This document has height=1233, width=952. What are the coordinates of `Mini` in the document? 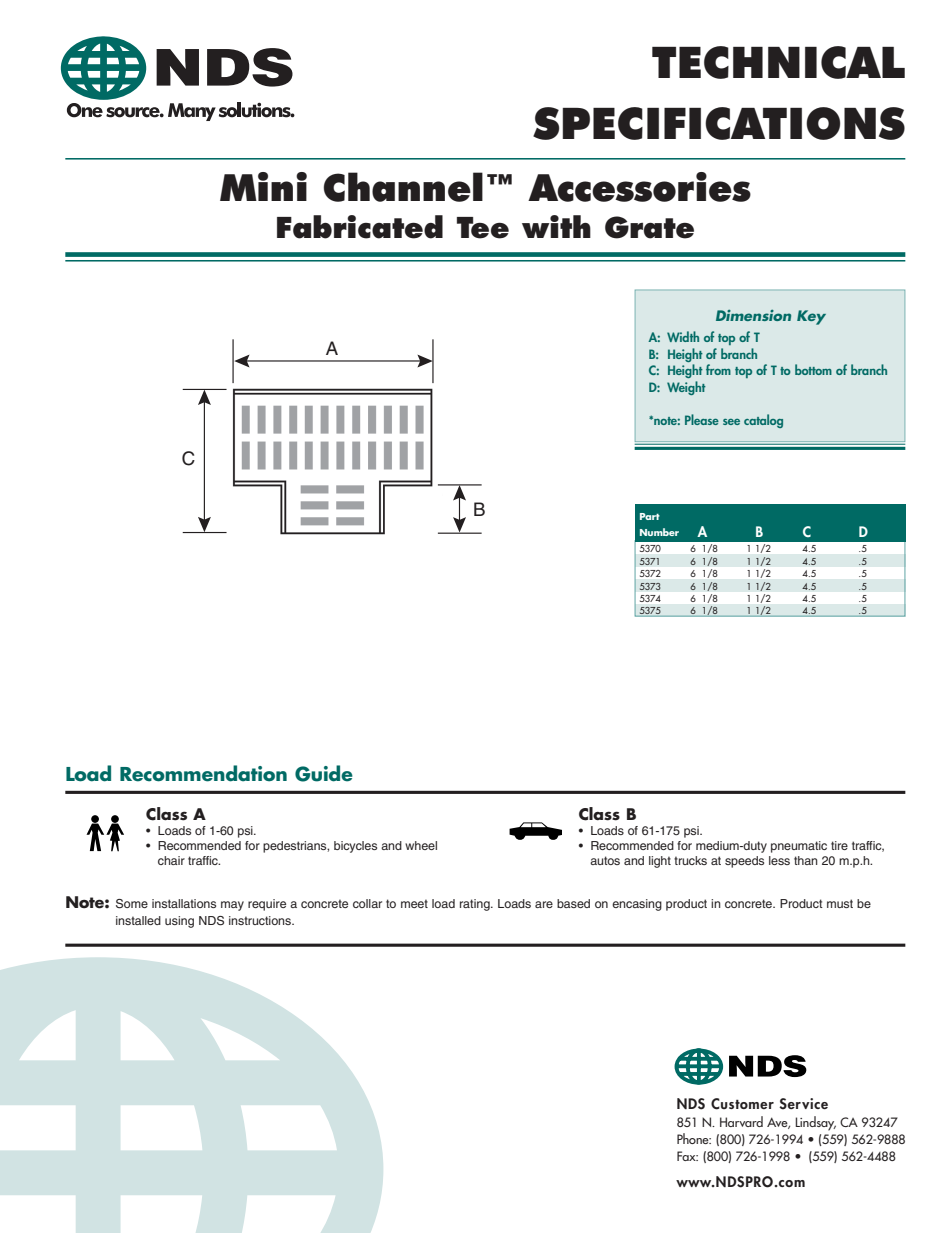 It's located at (263, 186).
